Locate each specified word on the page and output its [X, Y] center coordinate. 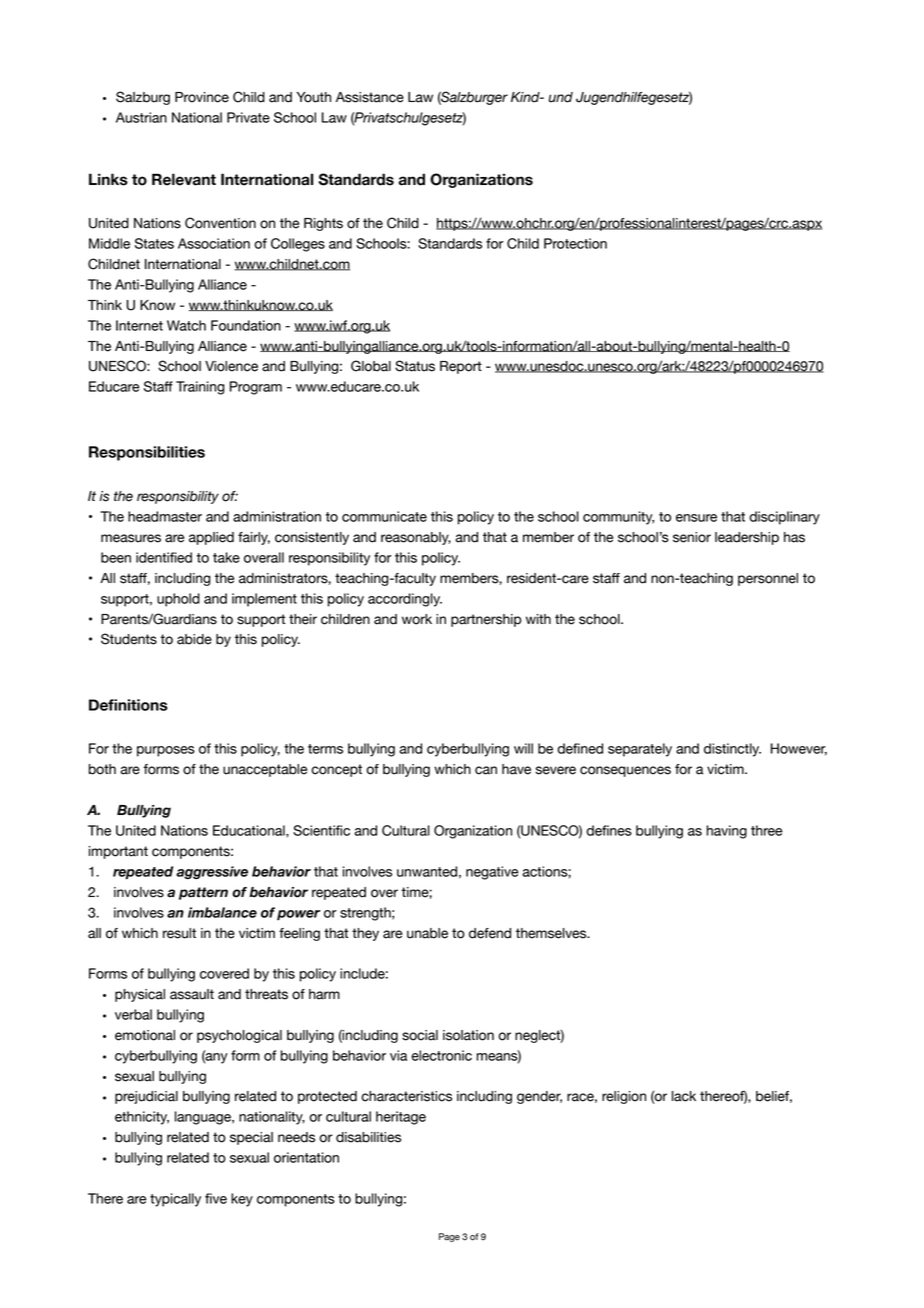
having [726, 832]
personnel [768, 579]
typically [175, 1200]
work [417, 619]
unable [427, 933]
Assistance [370, 97]
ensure [696, 518]
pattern [203, 893]
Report [461, 367]
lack [684, 1096]
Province [202, 97]
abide [194, 639]
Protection [575, 243]
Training [200, 388]
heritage [401, 1118]
